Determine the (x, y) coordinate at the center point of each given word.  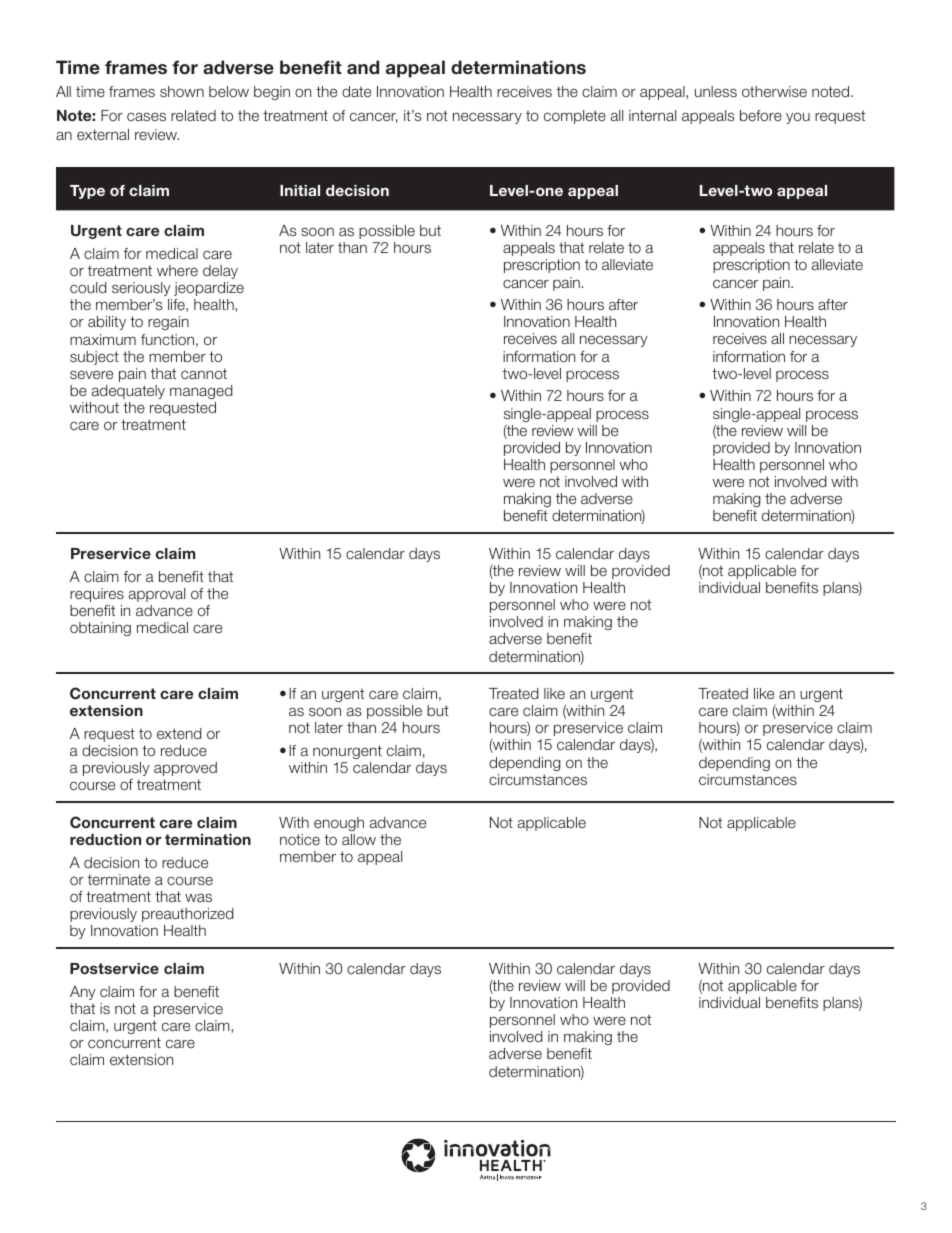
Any (82, 993)
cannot (204, 373)
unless (716, 91)
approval (157, 595)
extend (179, 733)
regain (168, 323)
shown (182, 91)
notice (300, 839)
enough (339, 824)
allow (359, 839)
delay (220, 272)
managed (201, 392)
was (198, 897)
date (356, 91)
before (761, 115)
